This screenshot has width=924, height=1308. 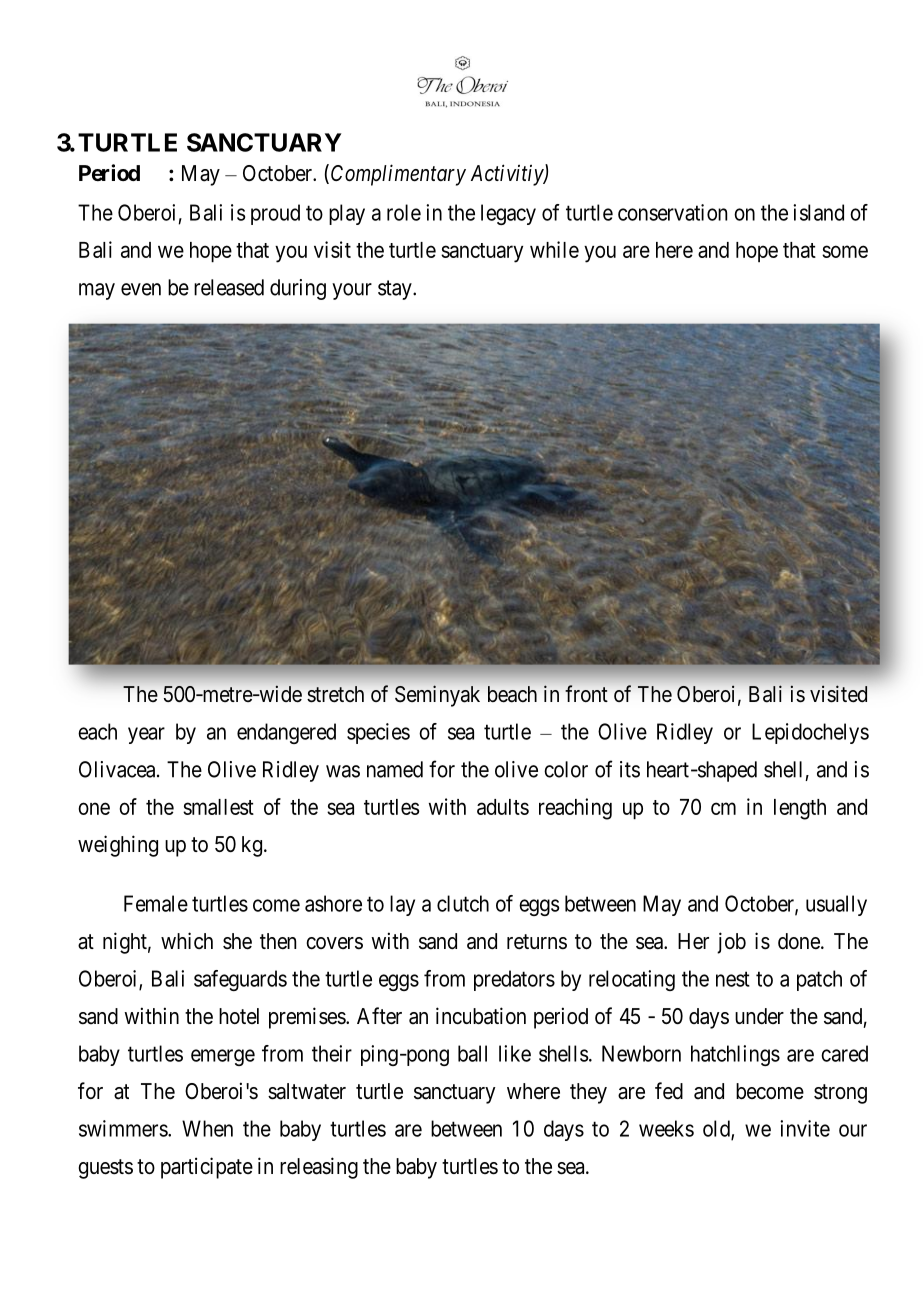 What do you see at coordinates (207, 1128) in the screenshot?
I see `When` at bounding box center [207, 1128].
